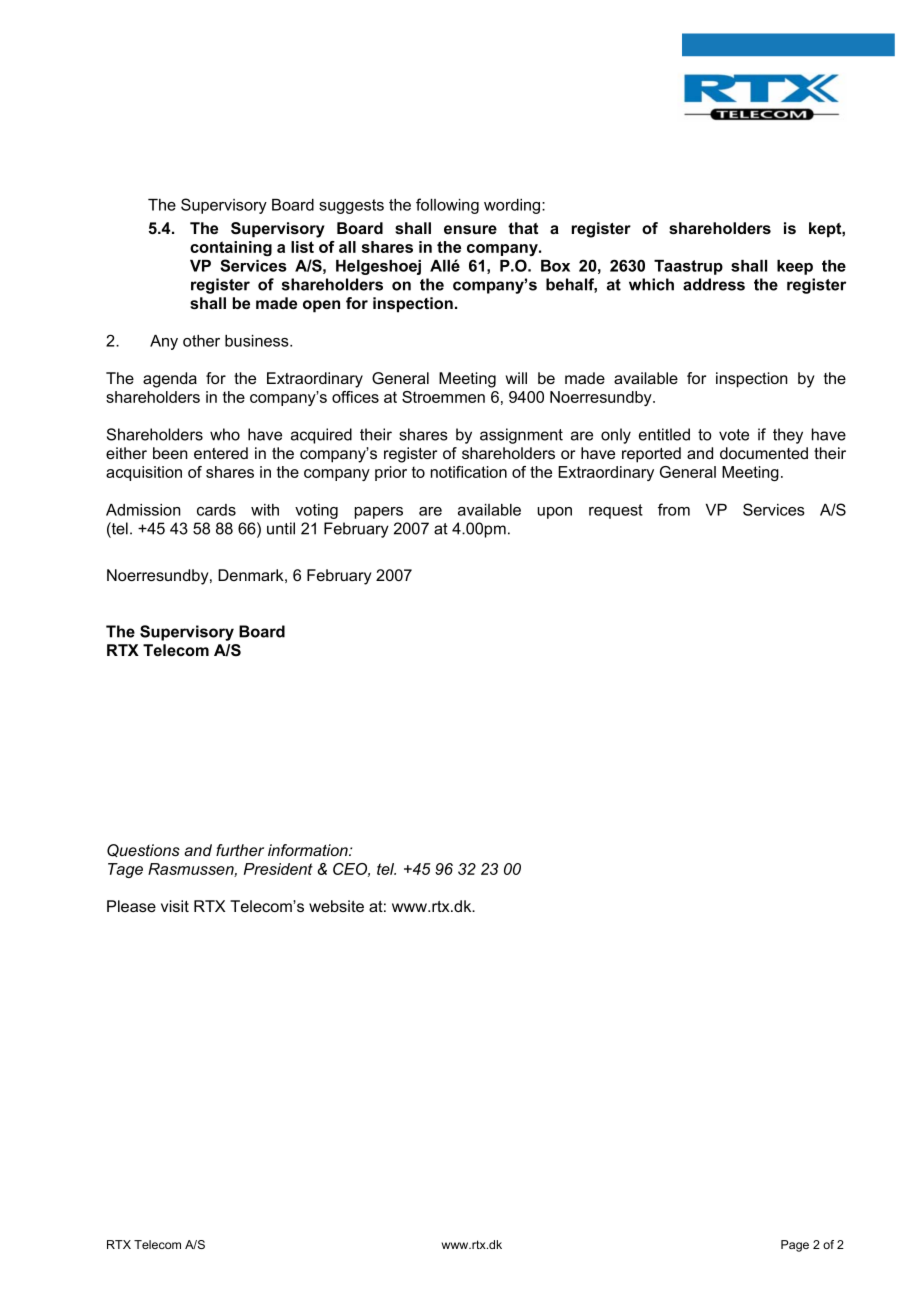 This page has height=1308, width=924. What do you see at coordinates (674, 509) in the page?
I see `from` at bounding box center [674, 509].
